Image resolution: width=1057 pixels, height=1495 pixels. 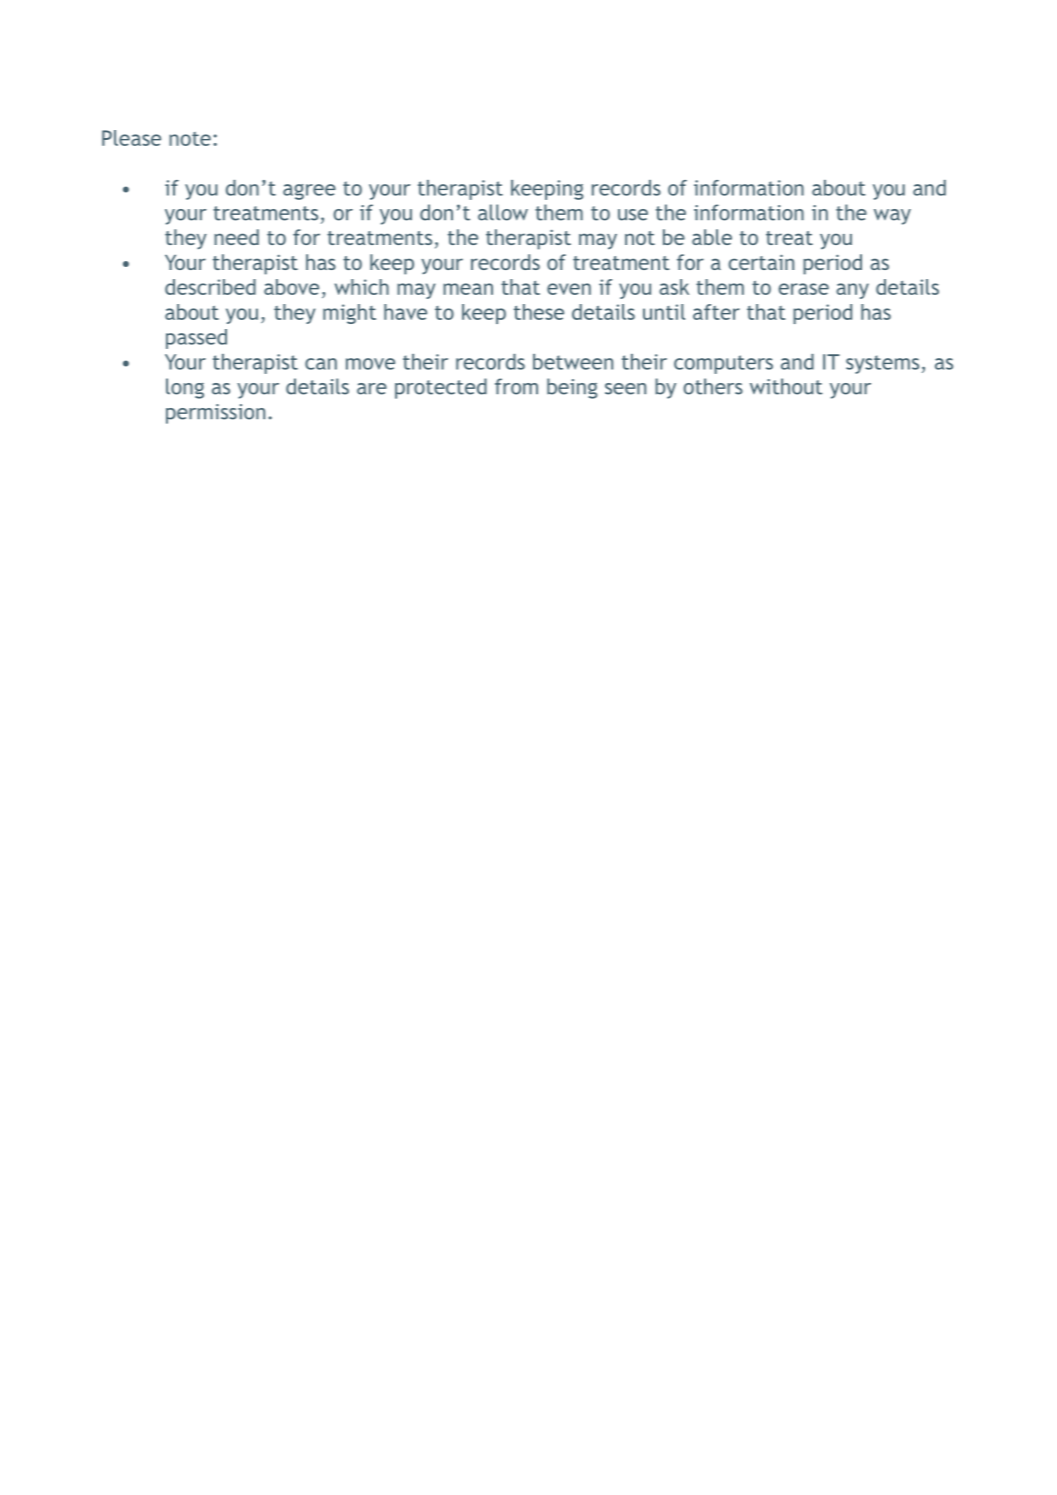 What do you see at coordinates (309, 192) in the image?
I see `agree` at bounding box center [309, 192].
